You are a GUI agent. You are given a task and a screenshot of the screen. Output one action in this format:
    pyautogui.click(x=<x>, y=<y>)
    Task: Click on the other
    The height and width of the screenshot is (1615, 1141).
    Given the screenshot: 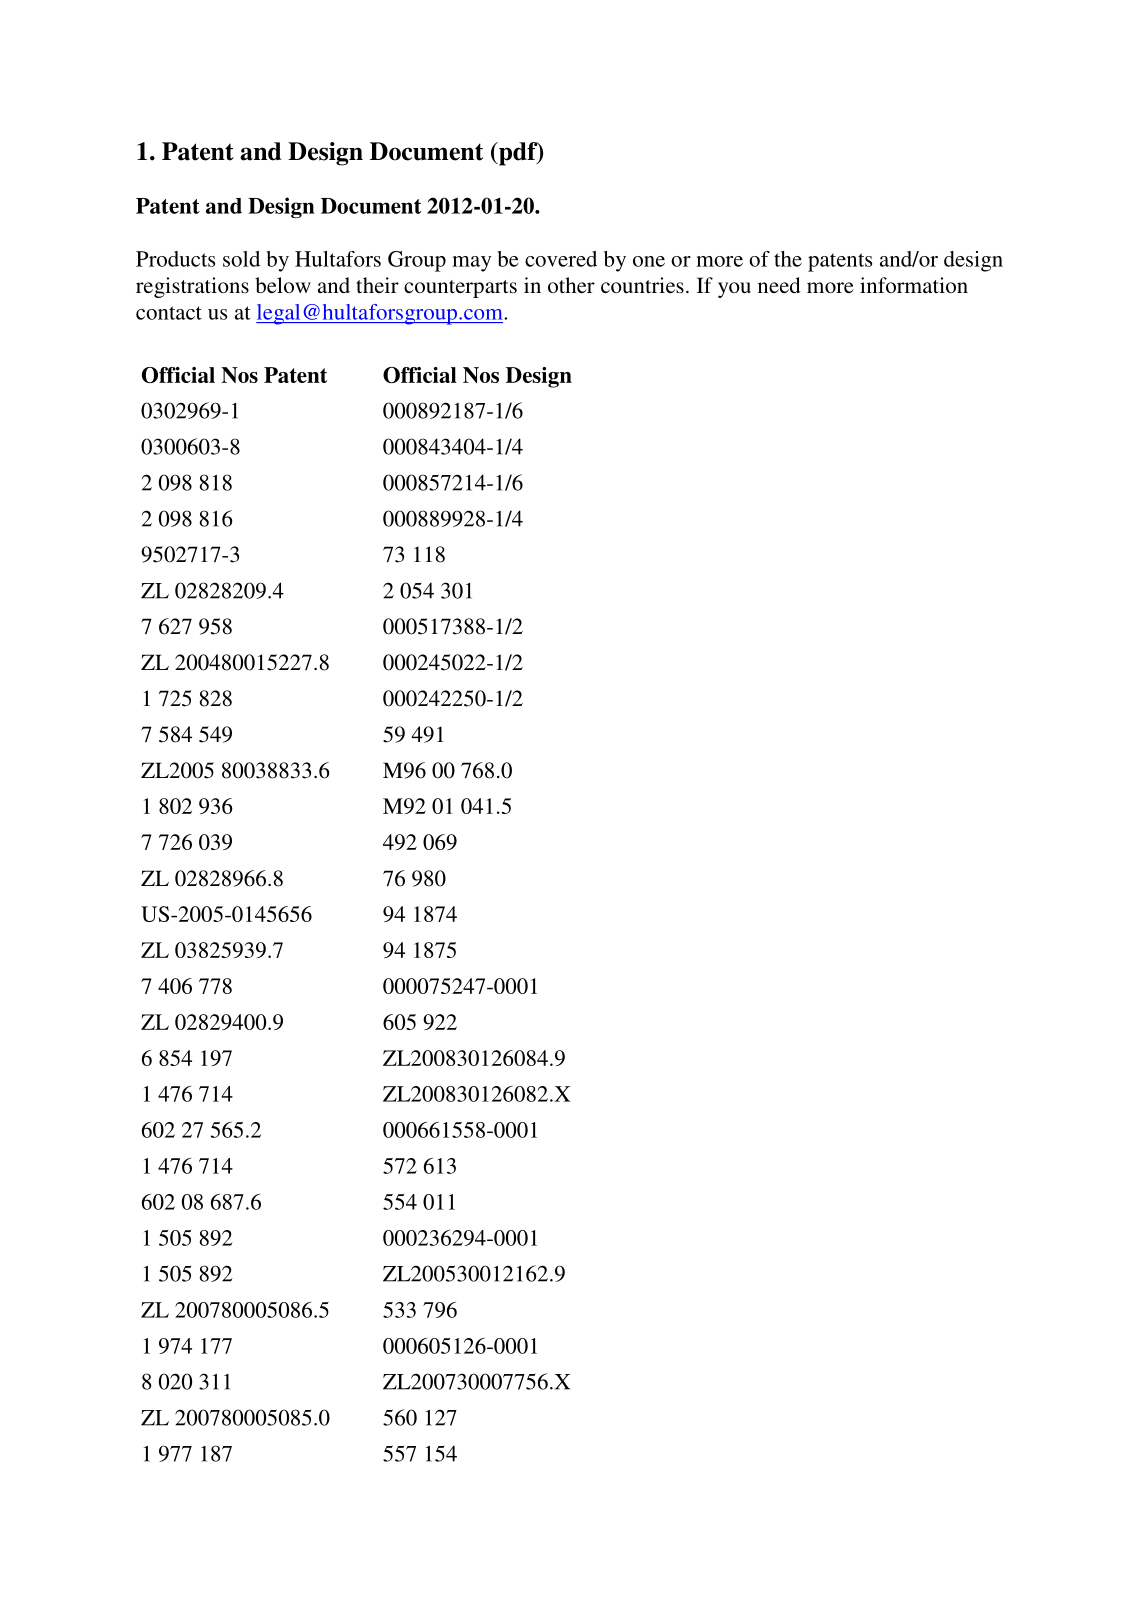 What is the action you would take?
    pyautogui.click(x=571, y=285)
